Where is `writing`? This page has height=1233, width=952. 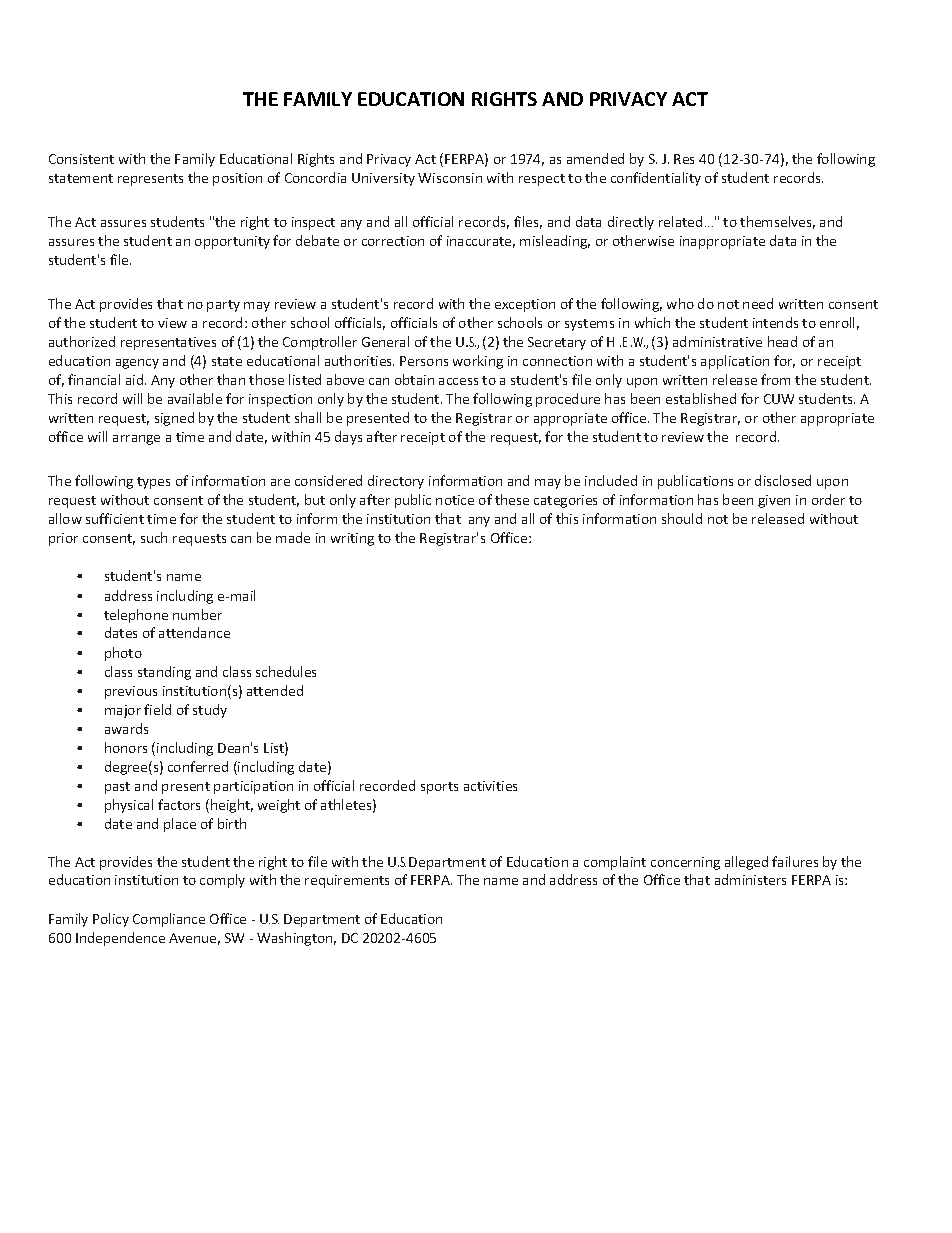 writing is located at coordinates (352, 539).
